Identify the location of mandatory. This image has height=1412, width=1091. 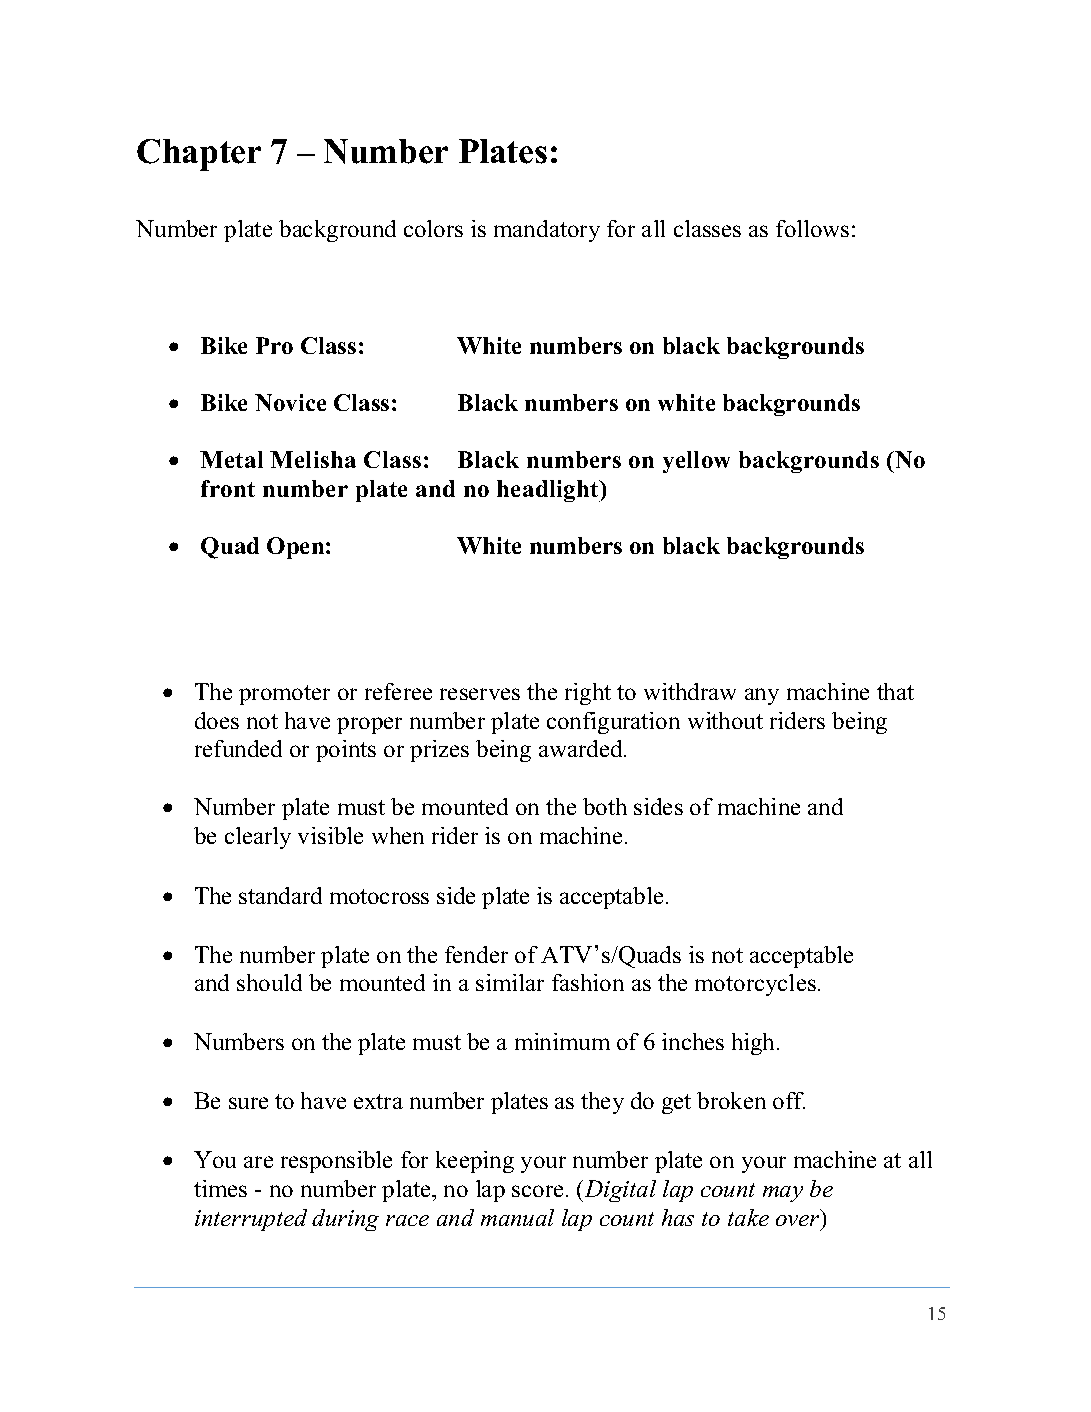
(547, 231).
